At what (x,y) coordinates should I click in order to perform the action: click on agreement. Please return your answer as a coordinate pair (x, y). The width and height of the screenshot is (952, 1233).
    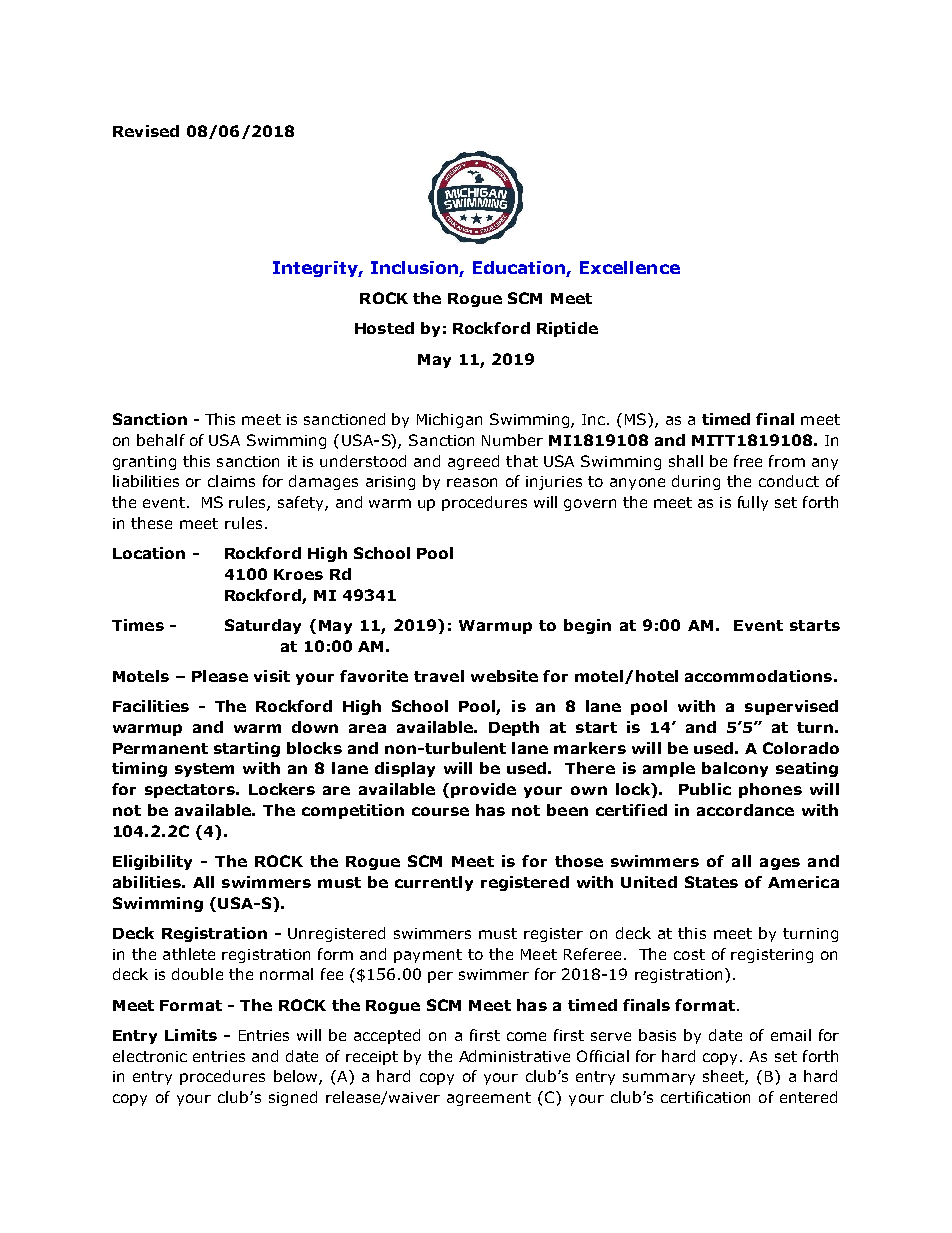
    Looking at the image, I should click on (489, 1099).
